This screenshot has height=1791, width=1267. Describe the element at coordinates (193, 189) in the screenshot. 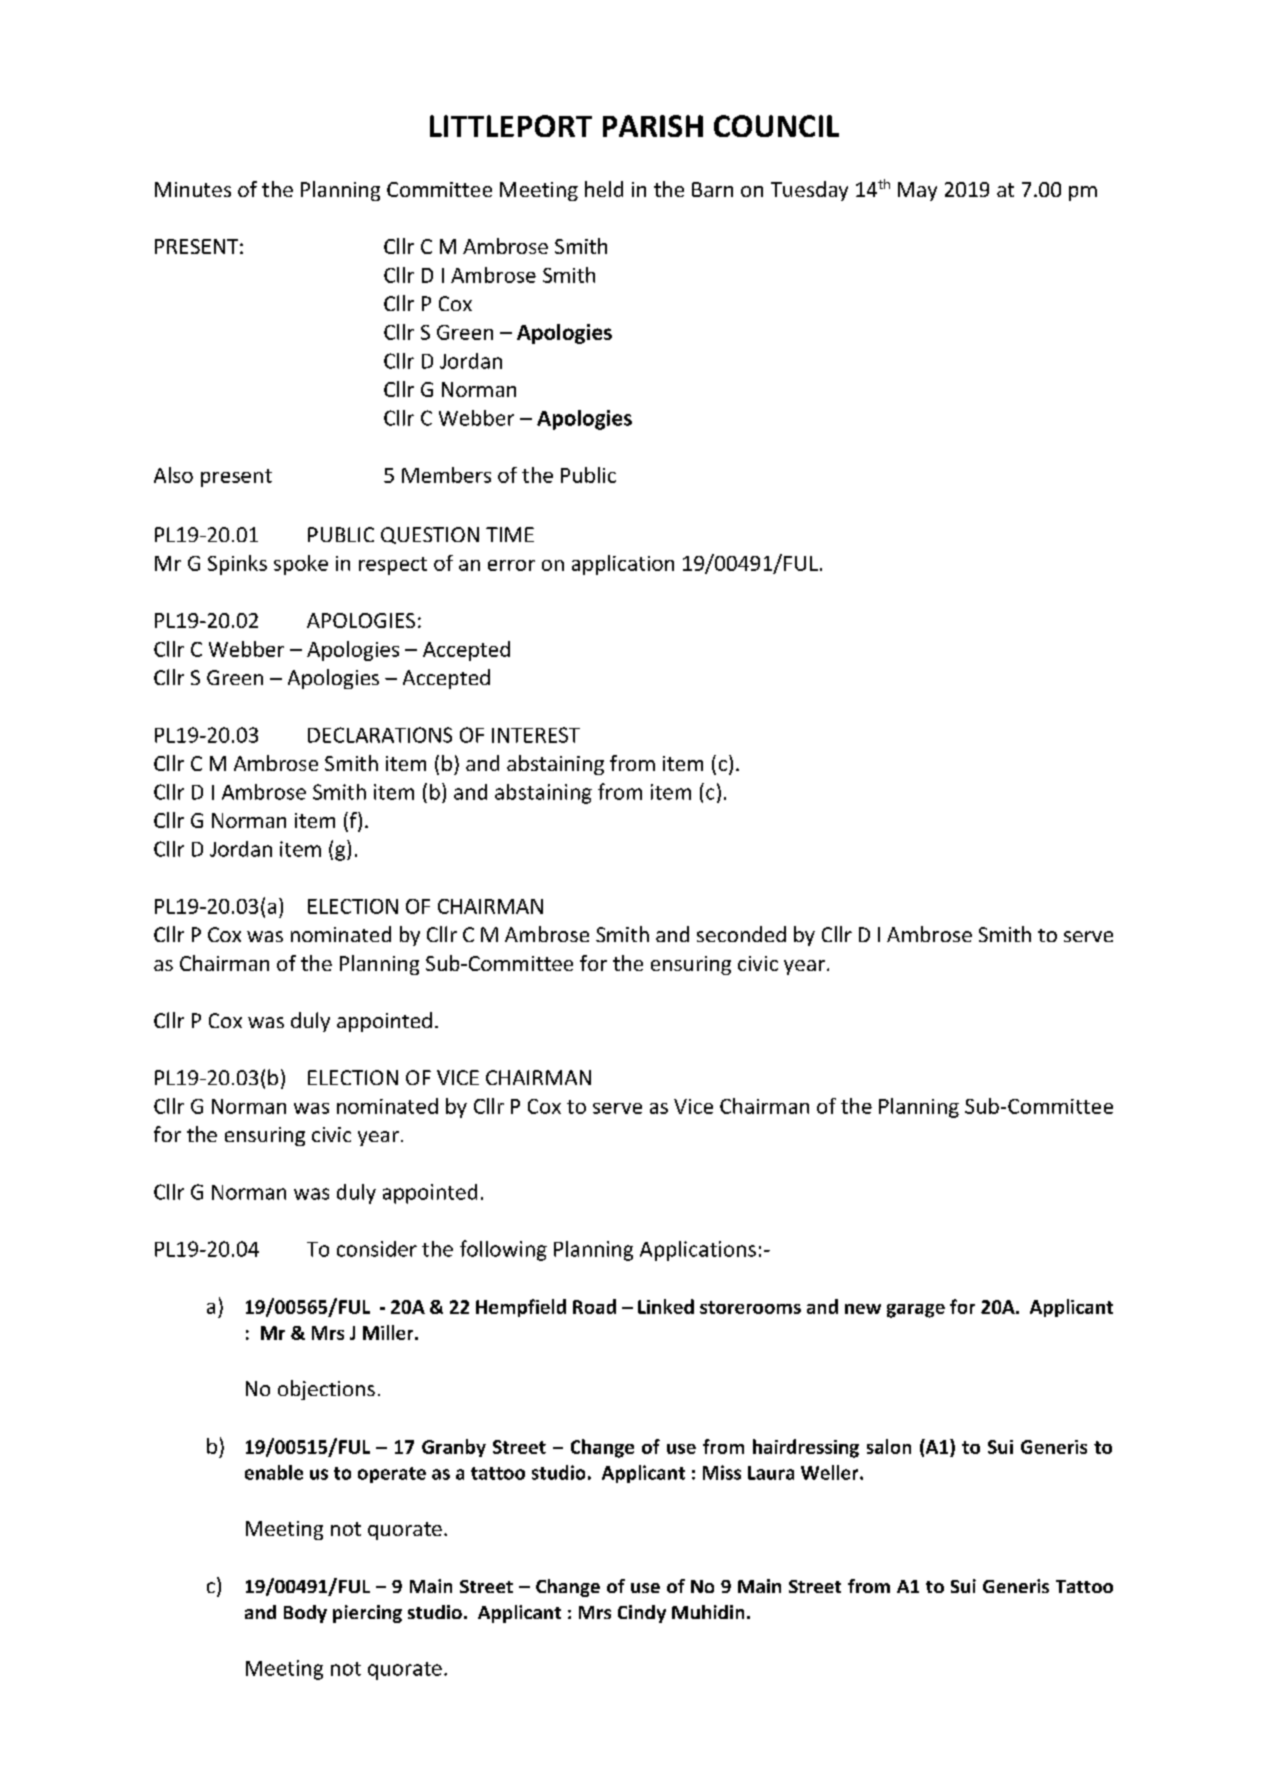

I see `Minutes` at that location.
